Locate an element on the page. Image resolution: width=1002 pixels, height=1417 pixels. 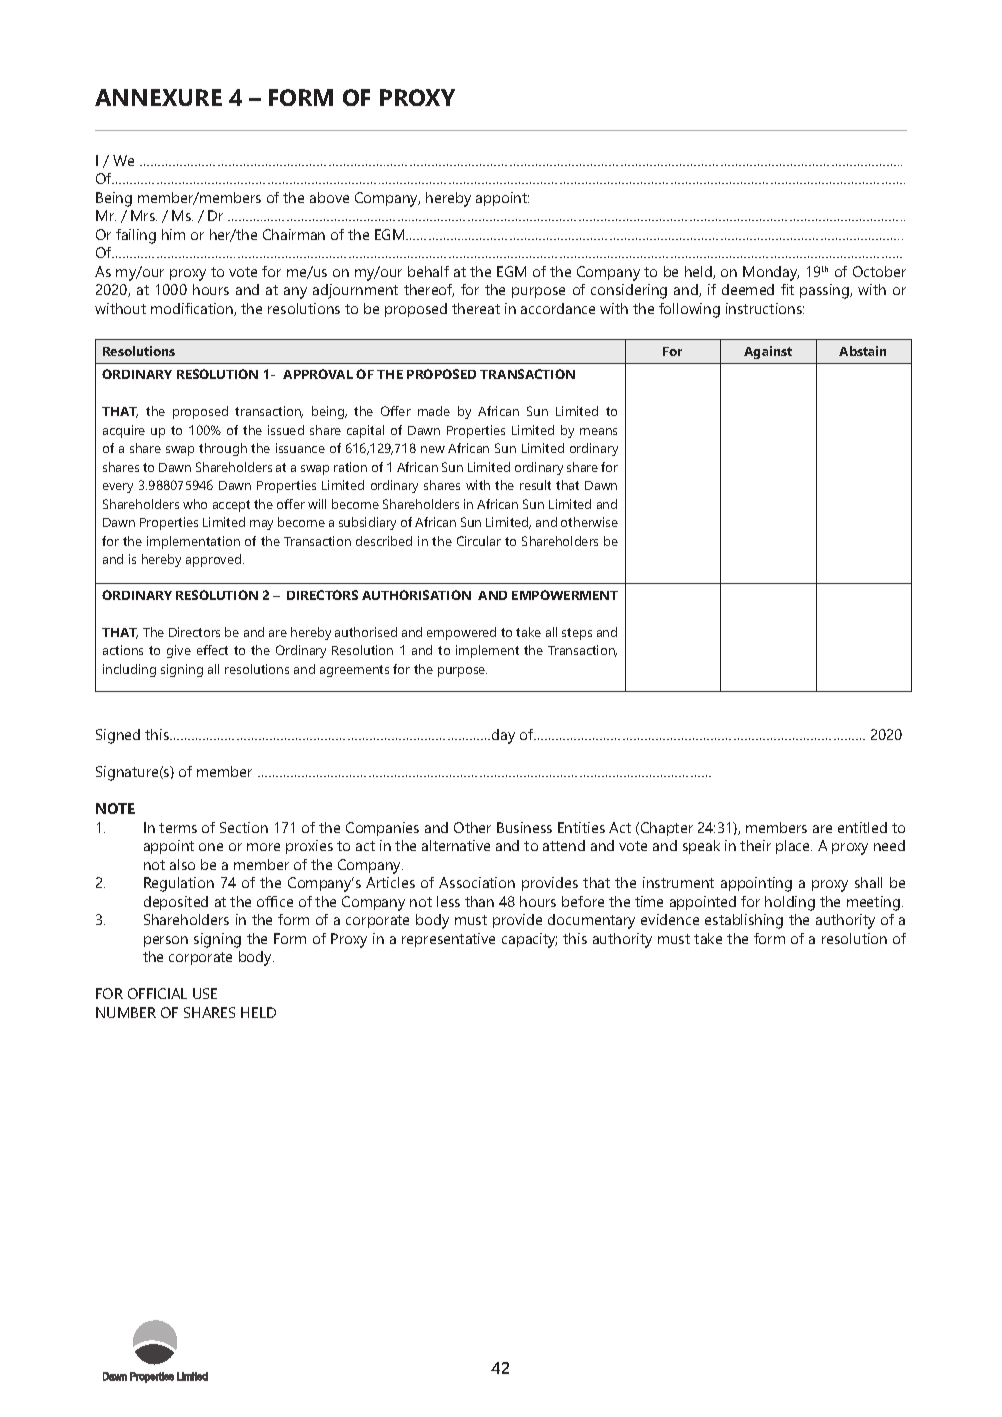
entitled is located at coordinates (862, 827).
